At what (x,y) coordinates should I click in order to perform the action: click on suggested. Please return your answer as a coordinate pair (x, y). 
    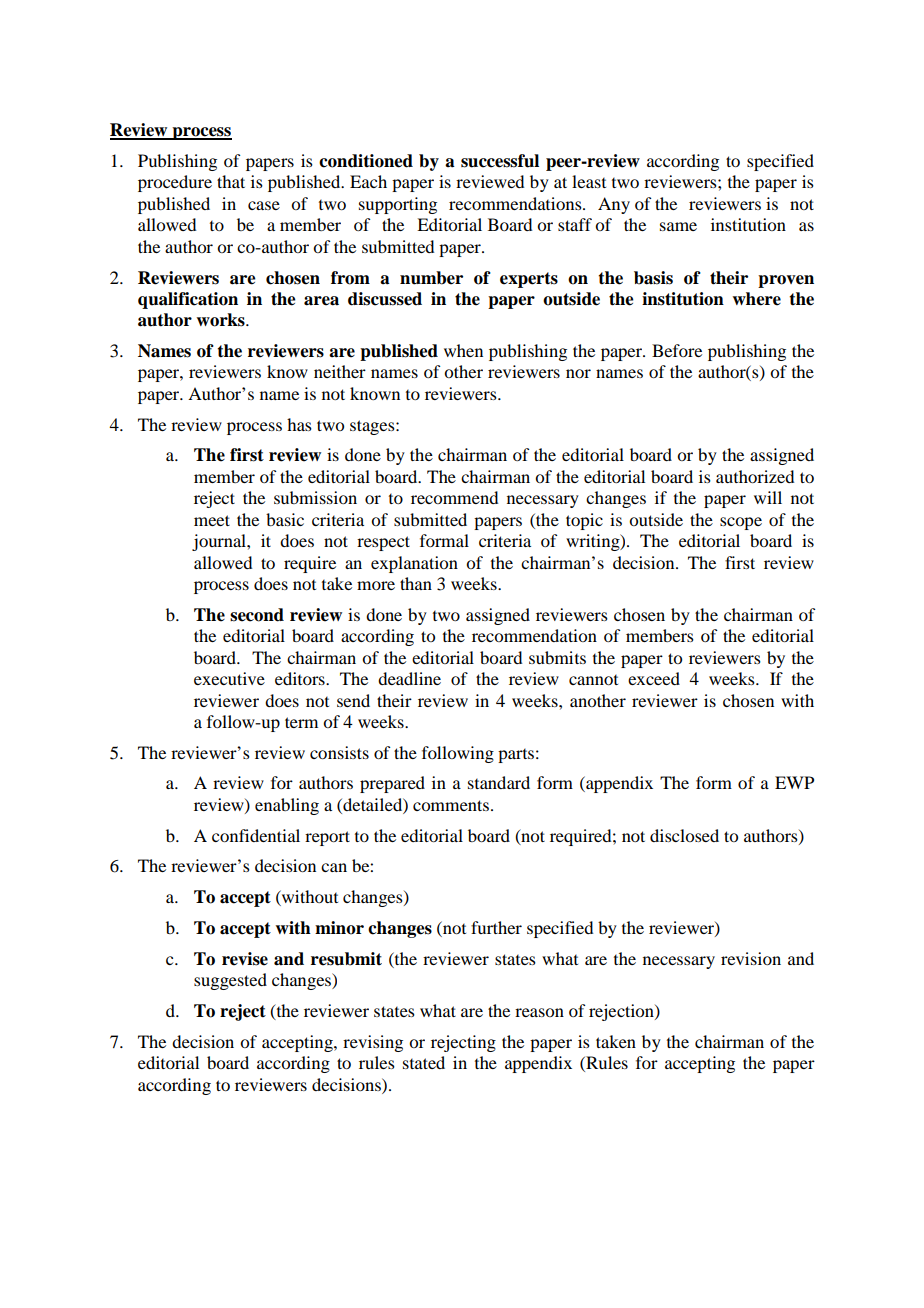
    Looking at the image, I should click on (230, 981).
